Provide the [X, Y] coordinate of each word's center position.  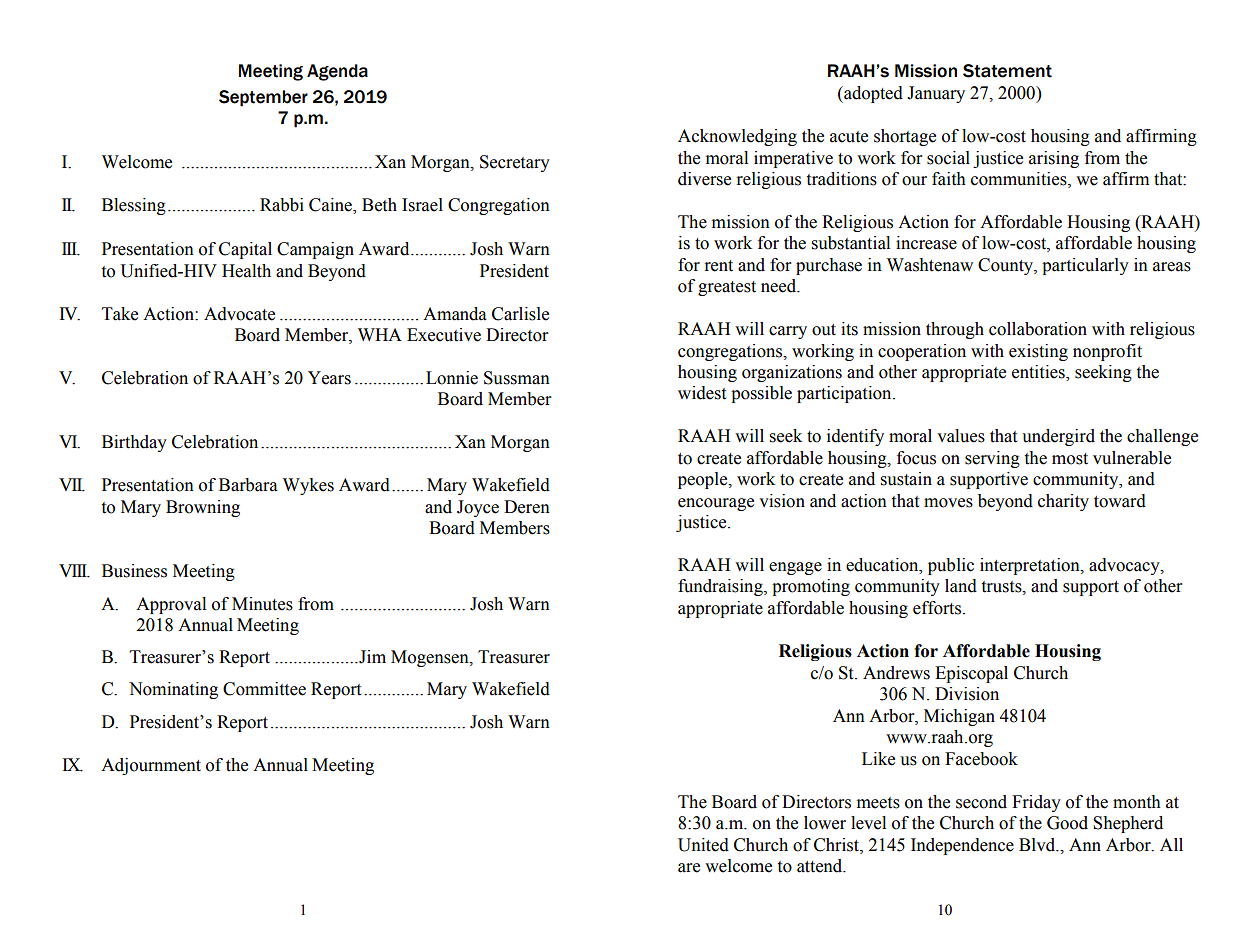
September [263, 98]
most [1070, 459]
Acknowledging [737, 137]
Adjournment [151, 766]
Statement [1007, 71]
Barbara [248, 485]
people [704, 480]
